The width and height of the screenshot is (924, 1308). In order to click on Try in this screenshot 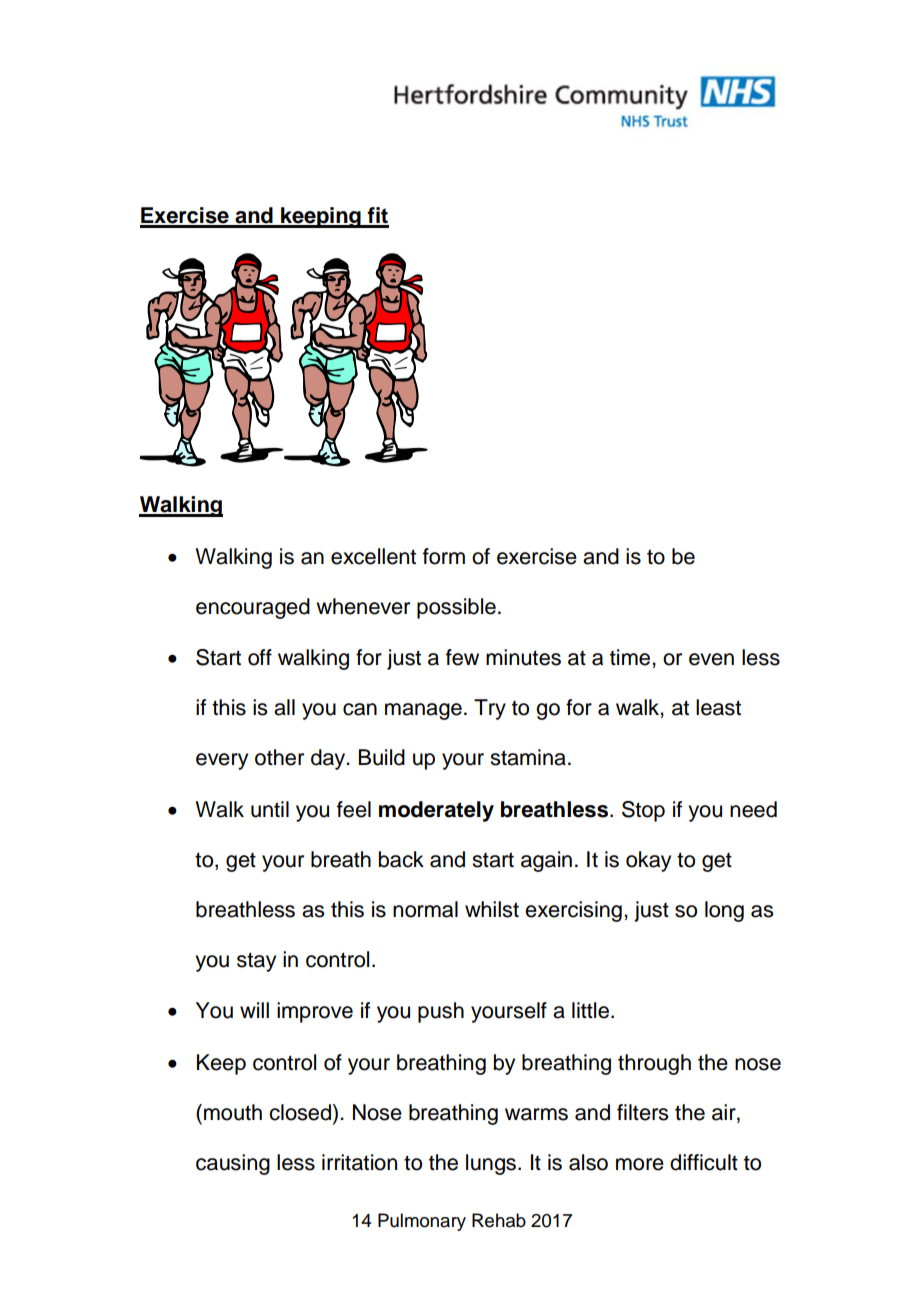, I will do `click(490, 709)`.
